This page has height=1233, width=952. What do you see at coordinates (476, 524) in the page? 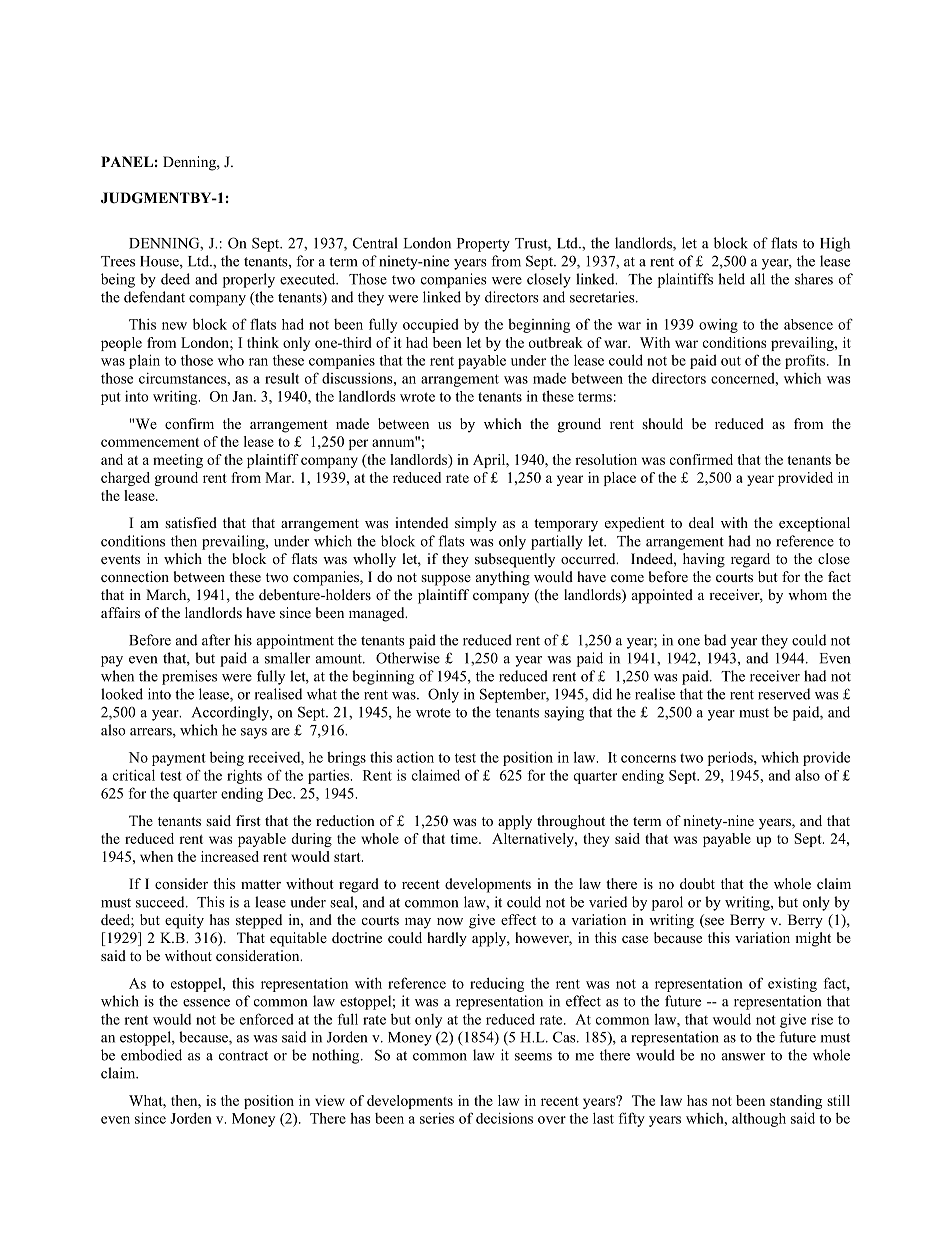
I see `simply` at bounding box center [476, 524].
